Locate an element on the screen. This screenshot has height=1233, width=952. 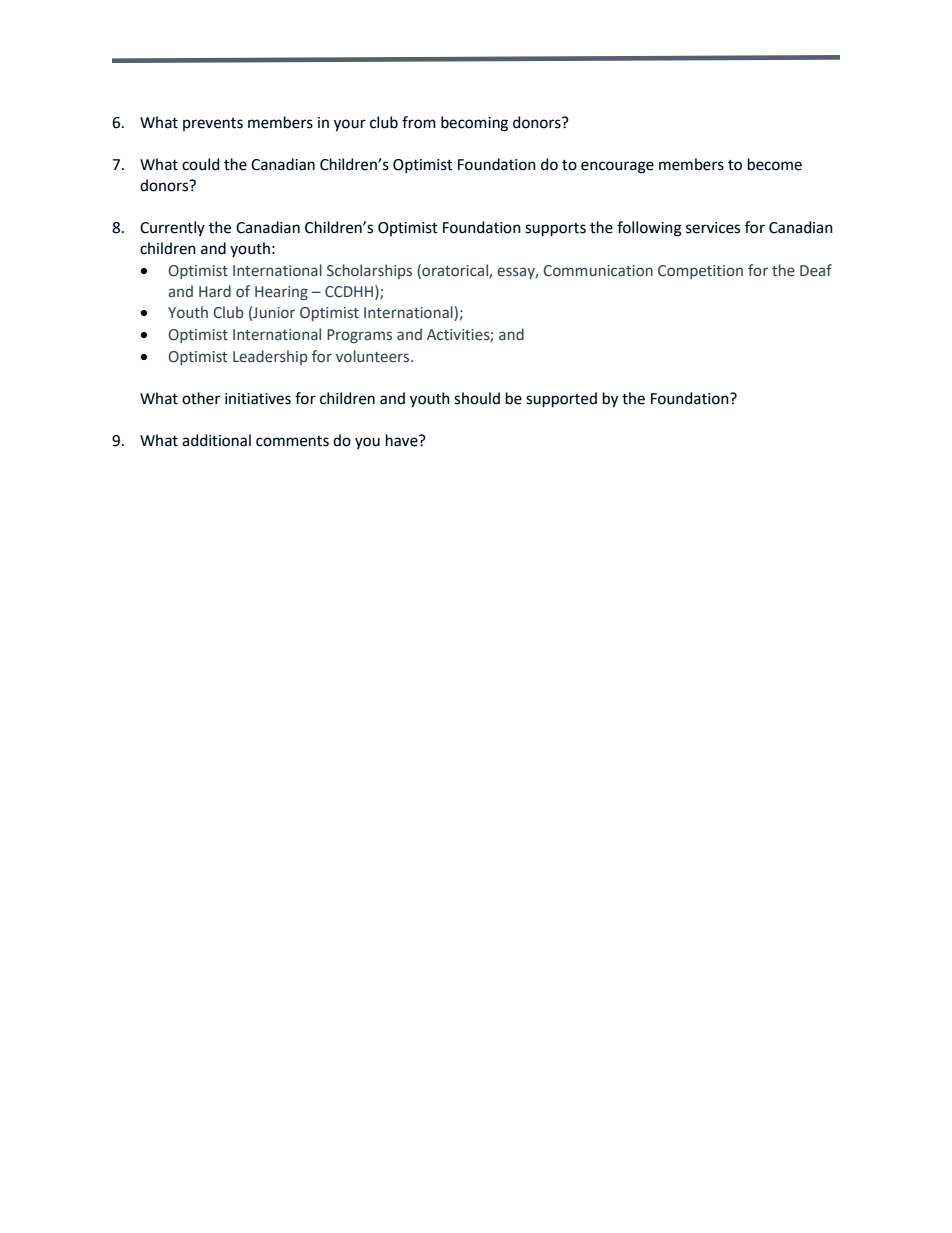
becoming is located at coordinates (474, 124).
